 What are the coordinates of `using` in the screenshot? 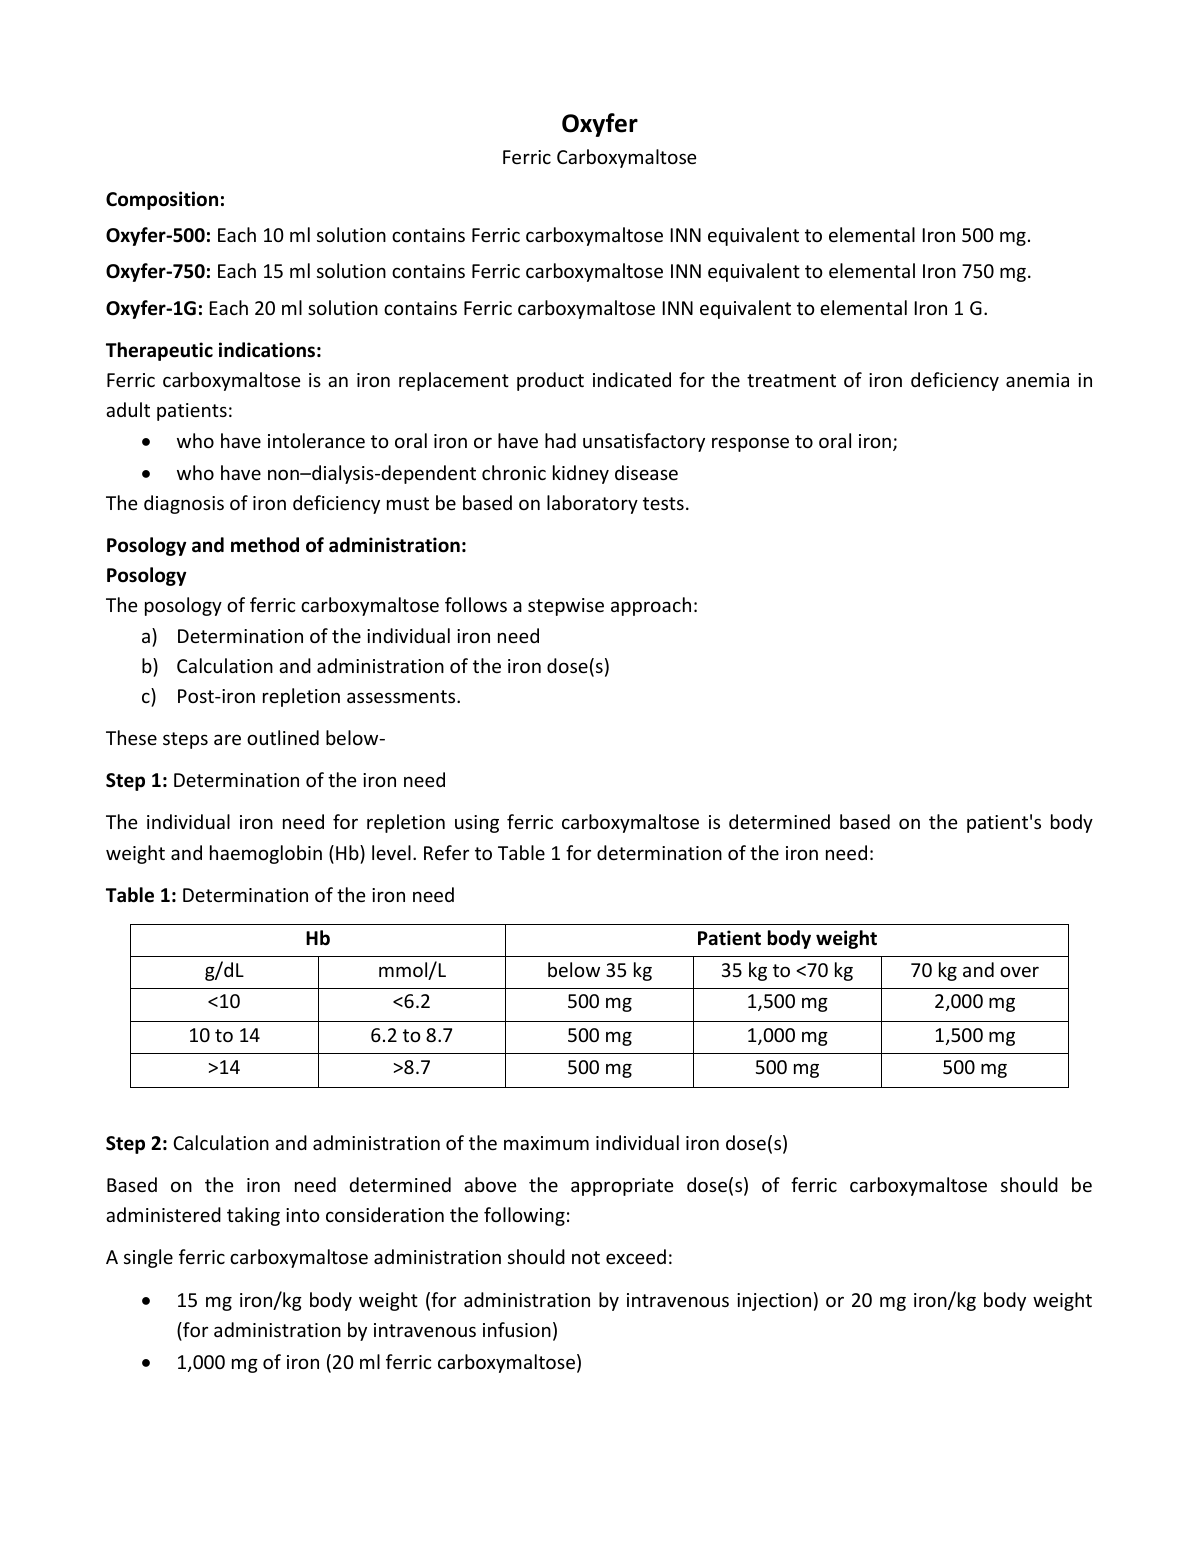 It's located at (477, 824).
